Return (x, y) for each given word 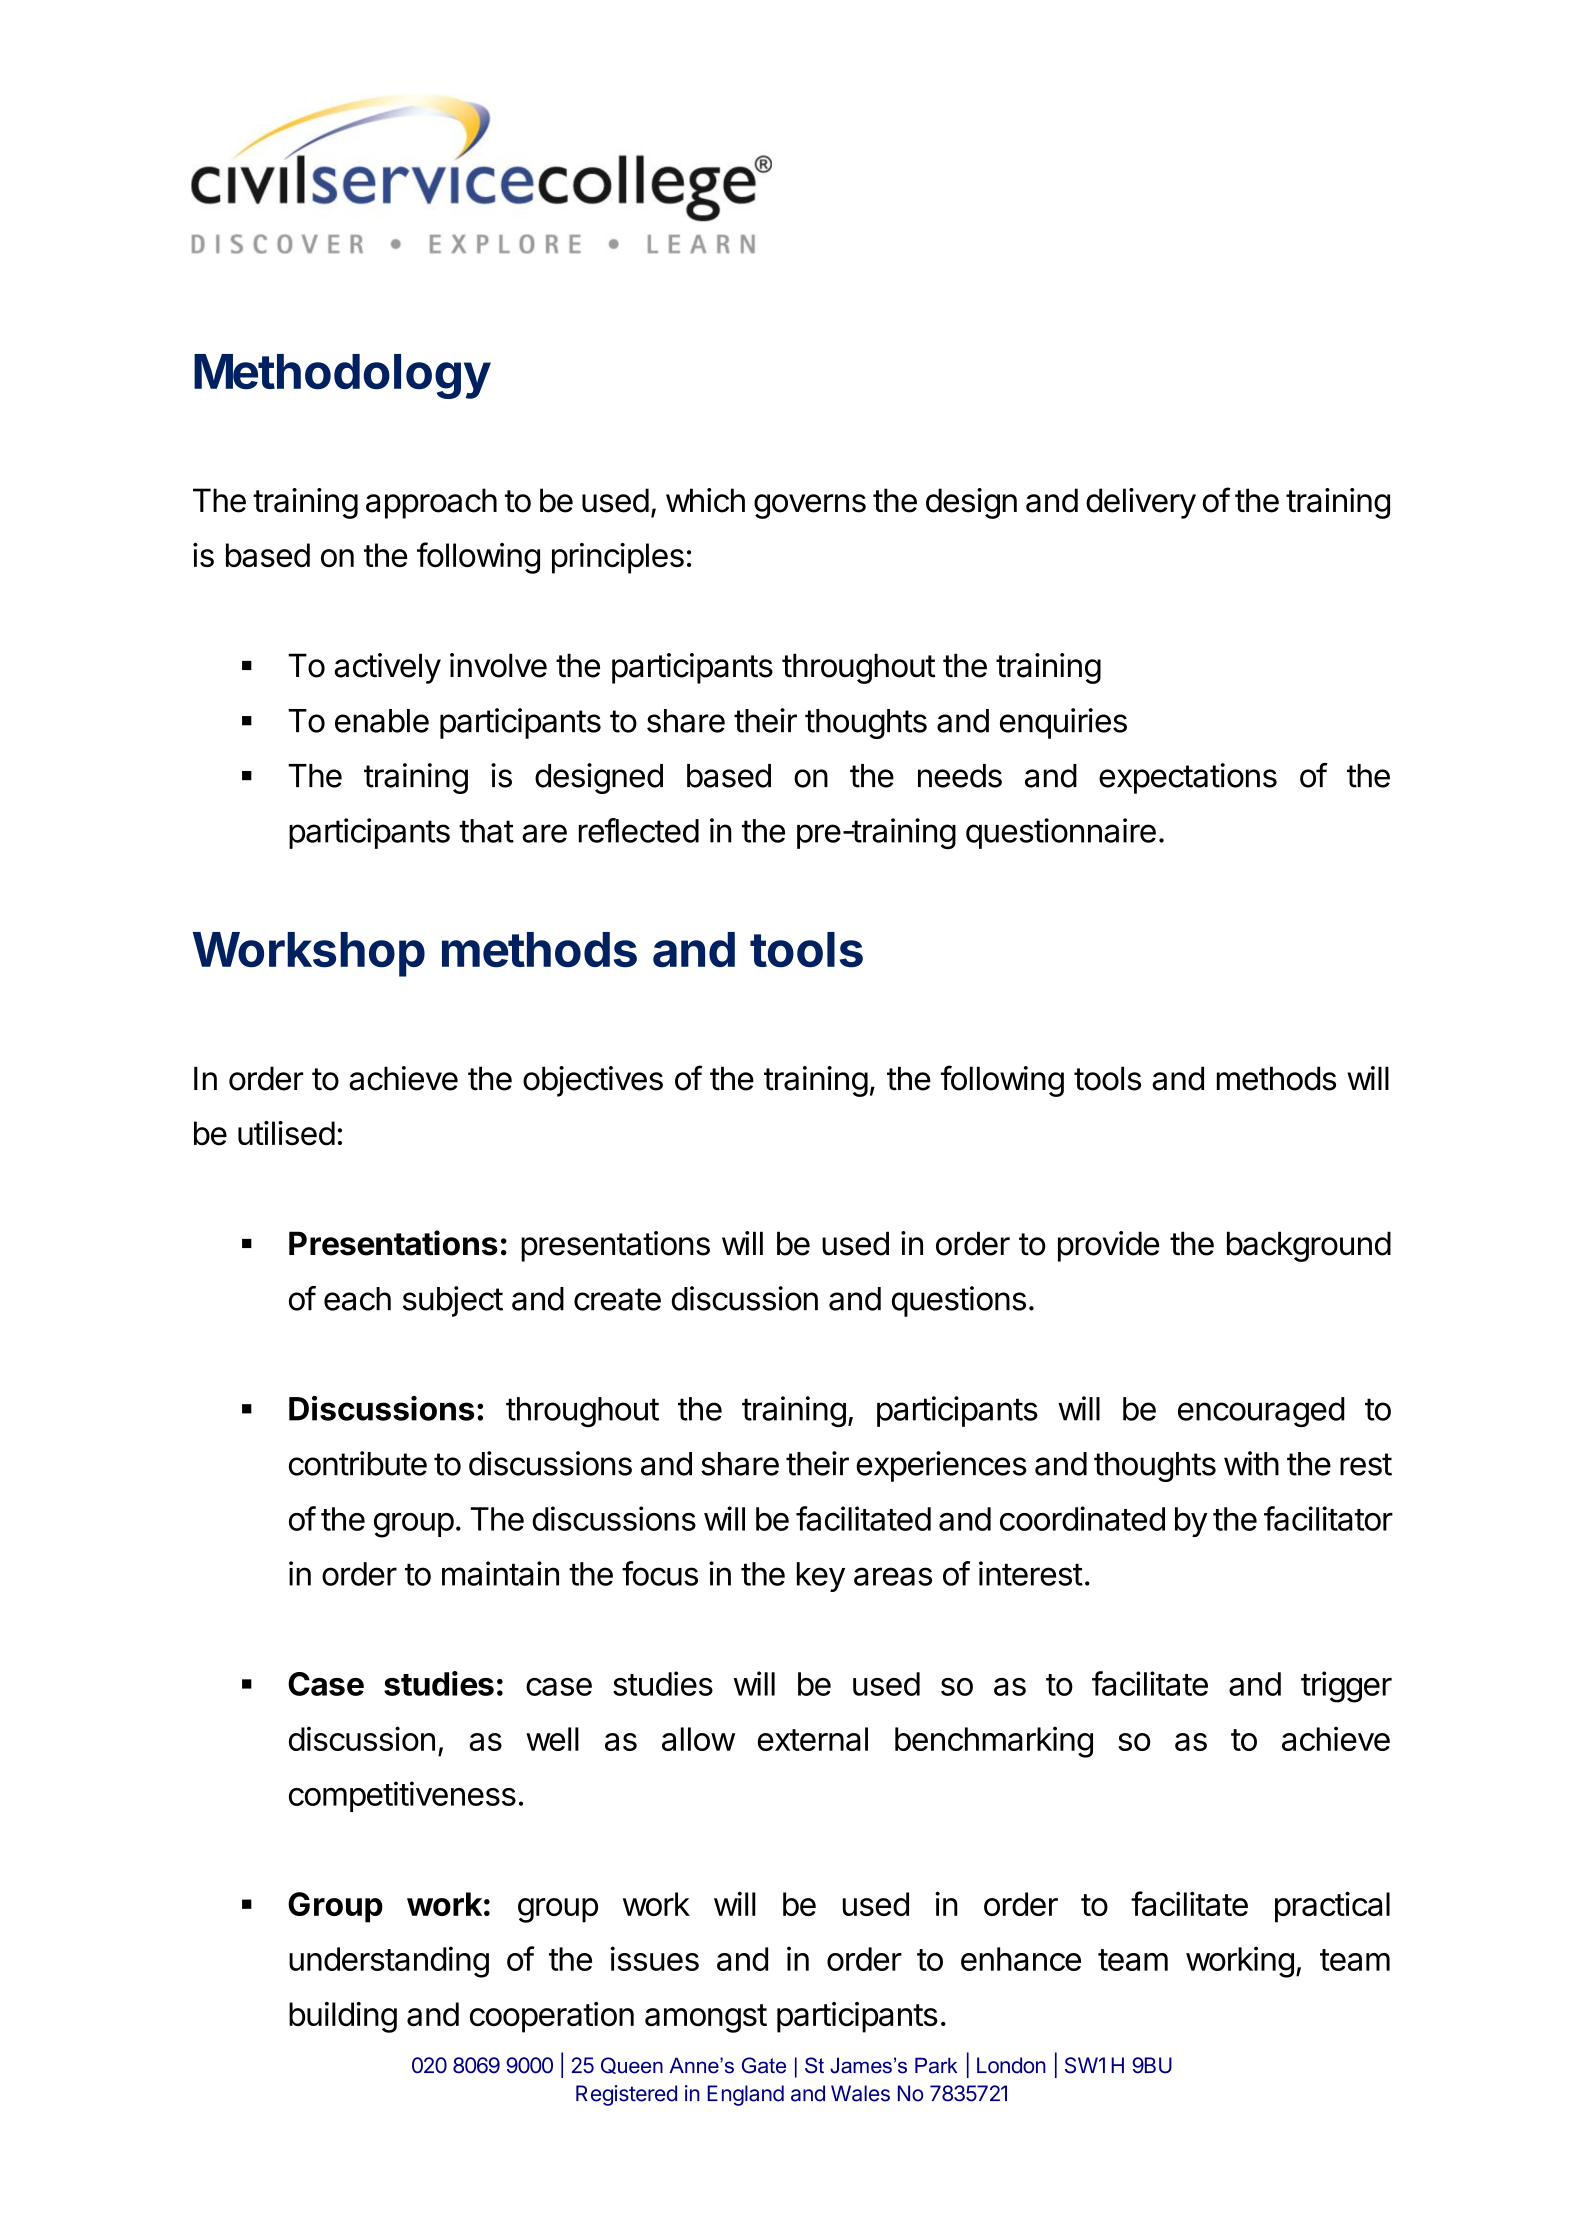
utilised (286, 1133)
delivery (1141, 503)
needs (960, 776)
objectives (593, 1081)
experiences (941, 1466)
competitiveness (402, 1796)
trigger (1346, 1687)
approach (431, 503)
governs (810, 506)
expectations (1188, 778)
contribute (358, 1463)
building (343, 2017)
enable (382, 721)
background (1309, 1246)
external (813, 1739)
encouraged (1261, 1412)
